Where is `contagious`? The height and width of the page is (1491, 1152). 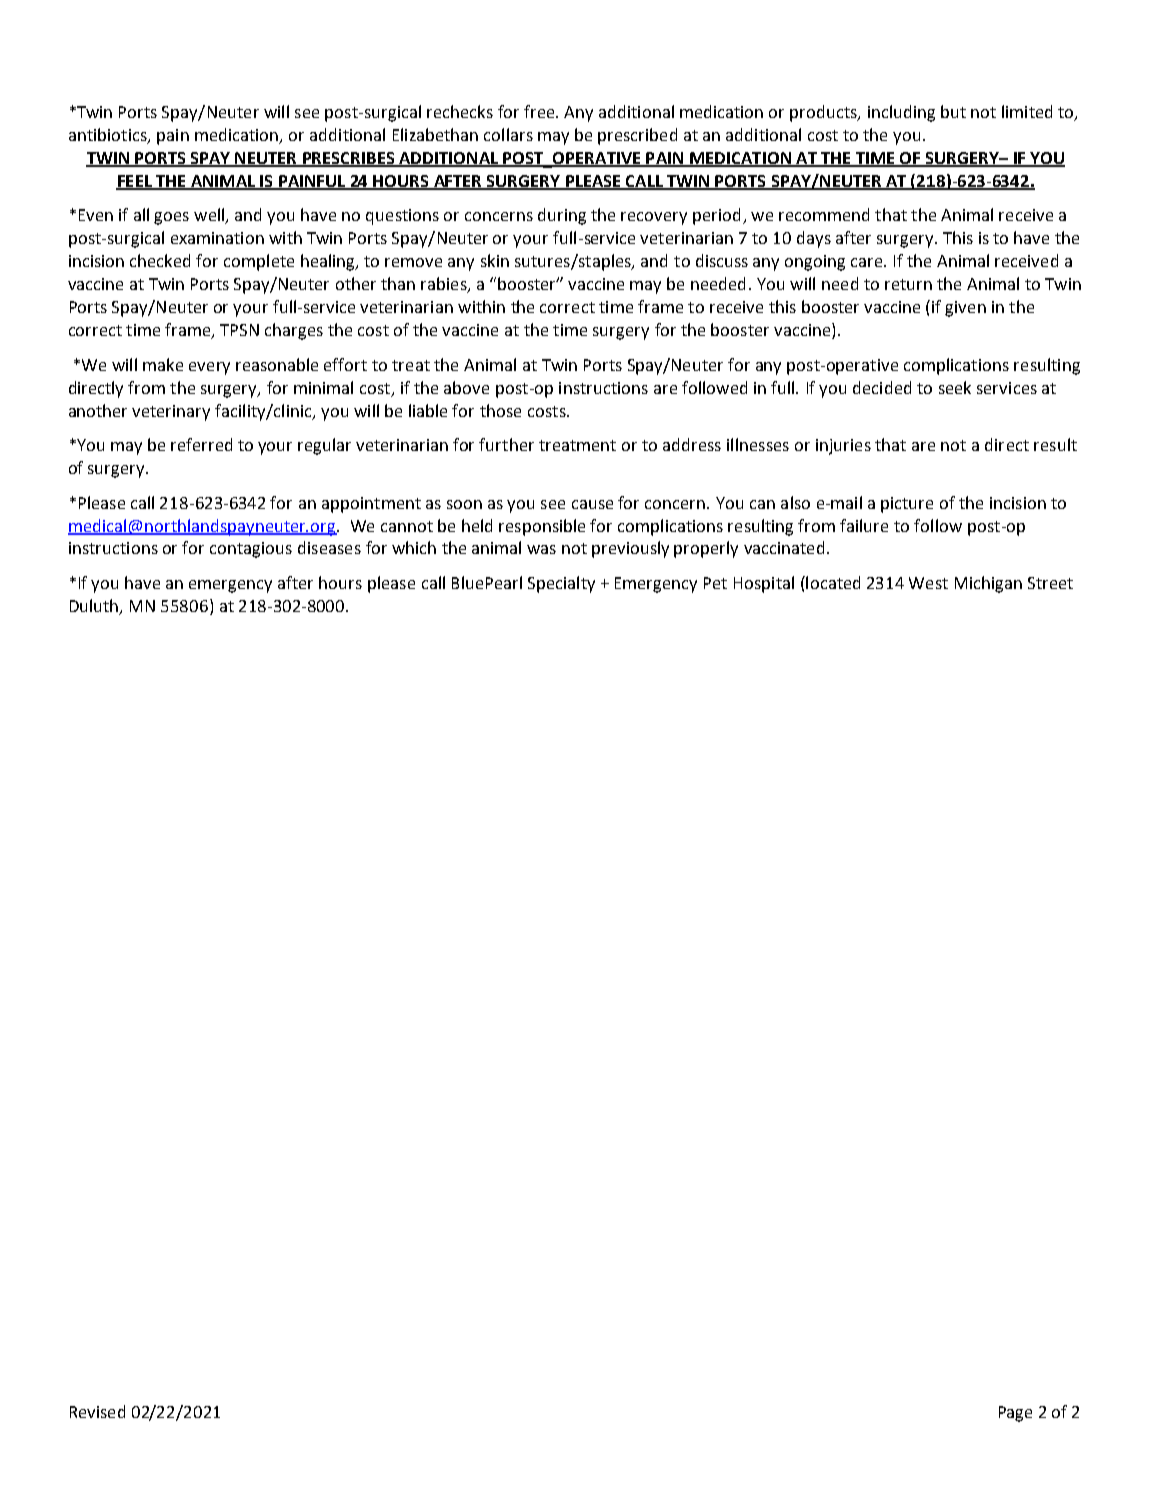 contagious is located at coordinates (251, 550).
